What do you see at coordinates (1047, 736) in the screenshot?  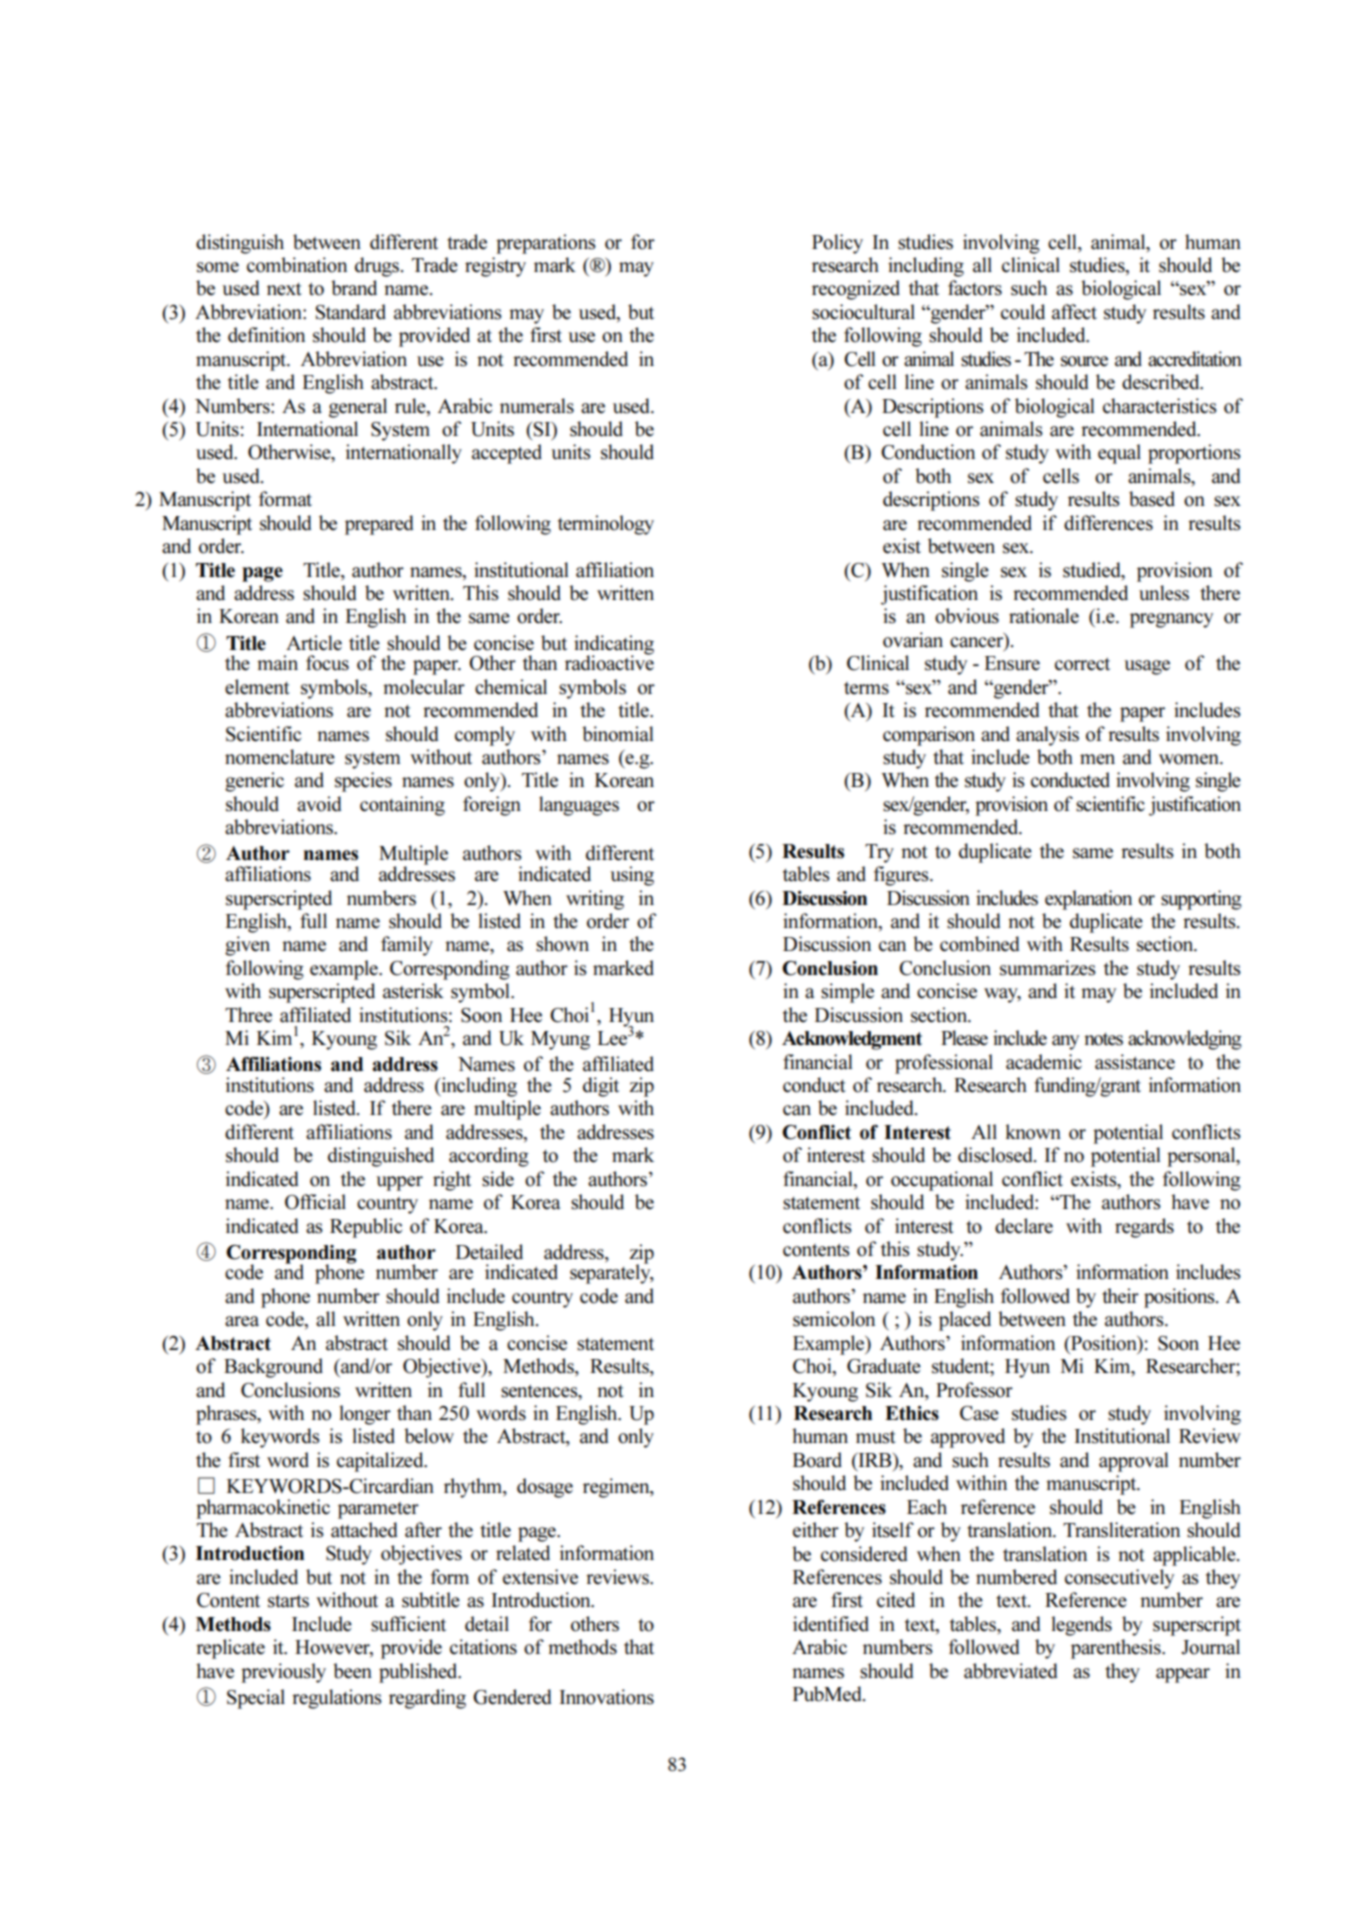 I see `analysis` at bounding box center [1047, 736].
